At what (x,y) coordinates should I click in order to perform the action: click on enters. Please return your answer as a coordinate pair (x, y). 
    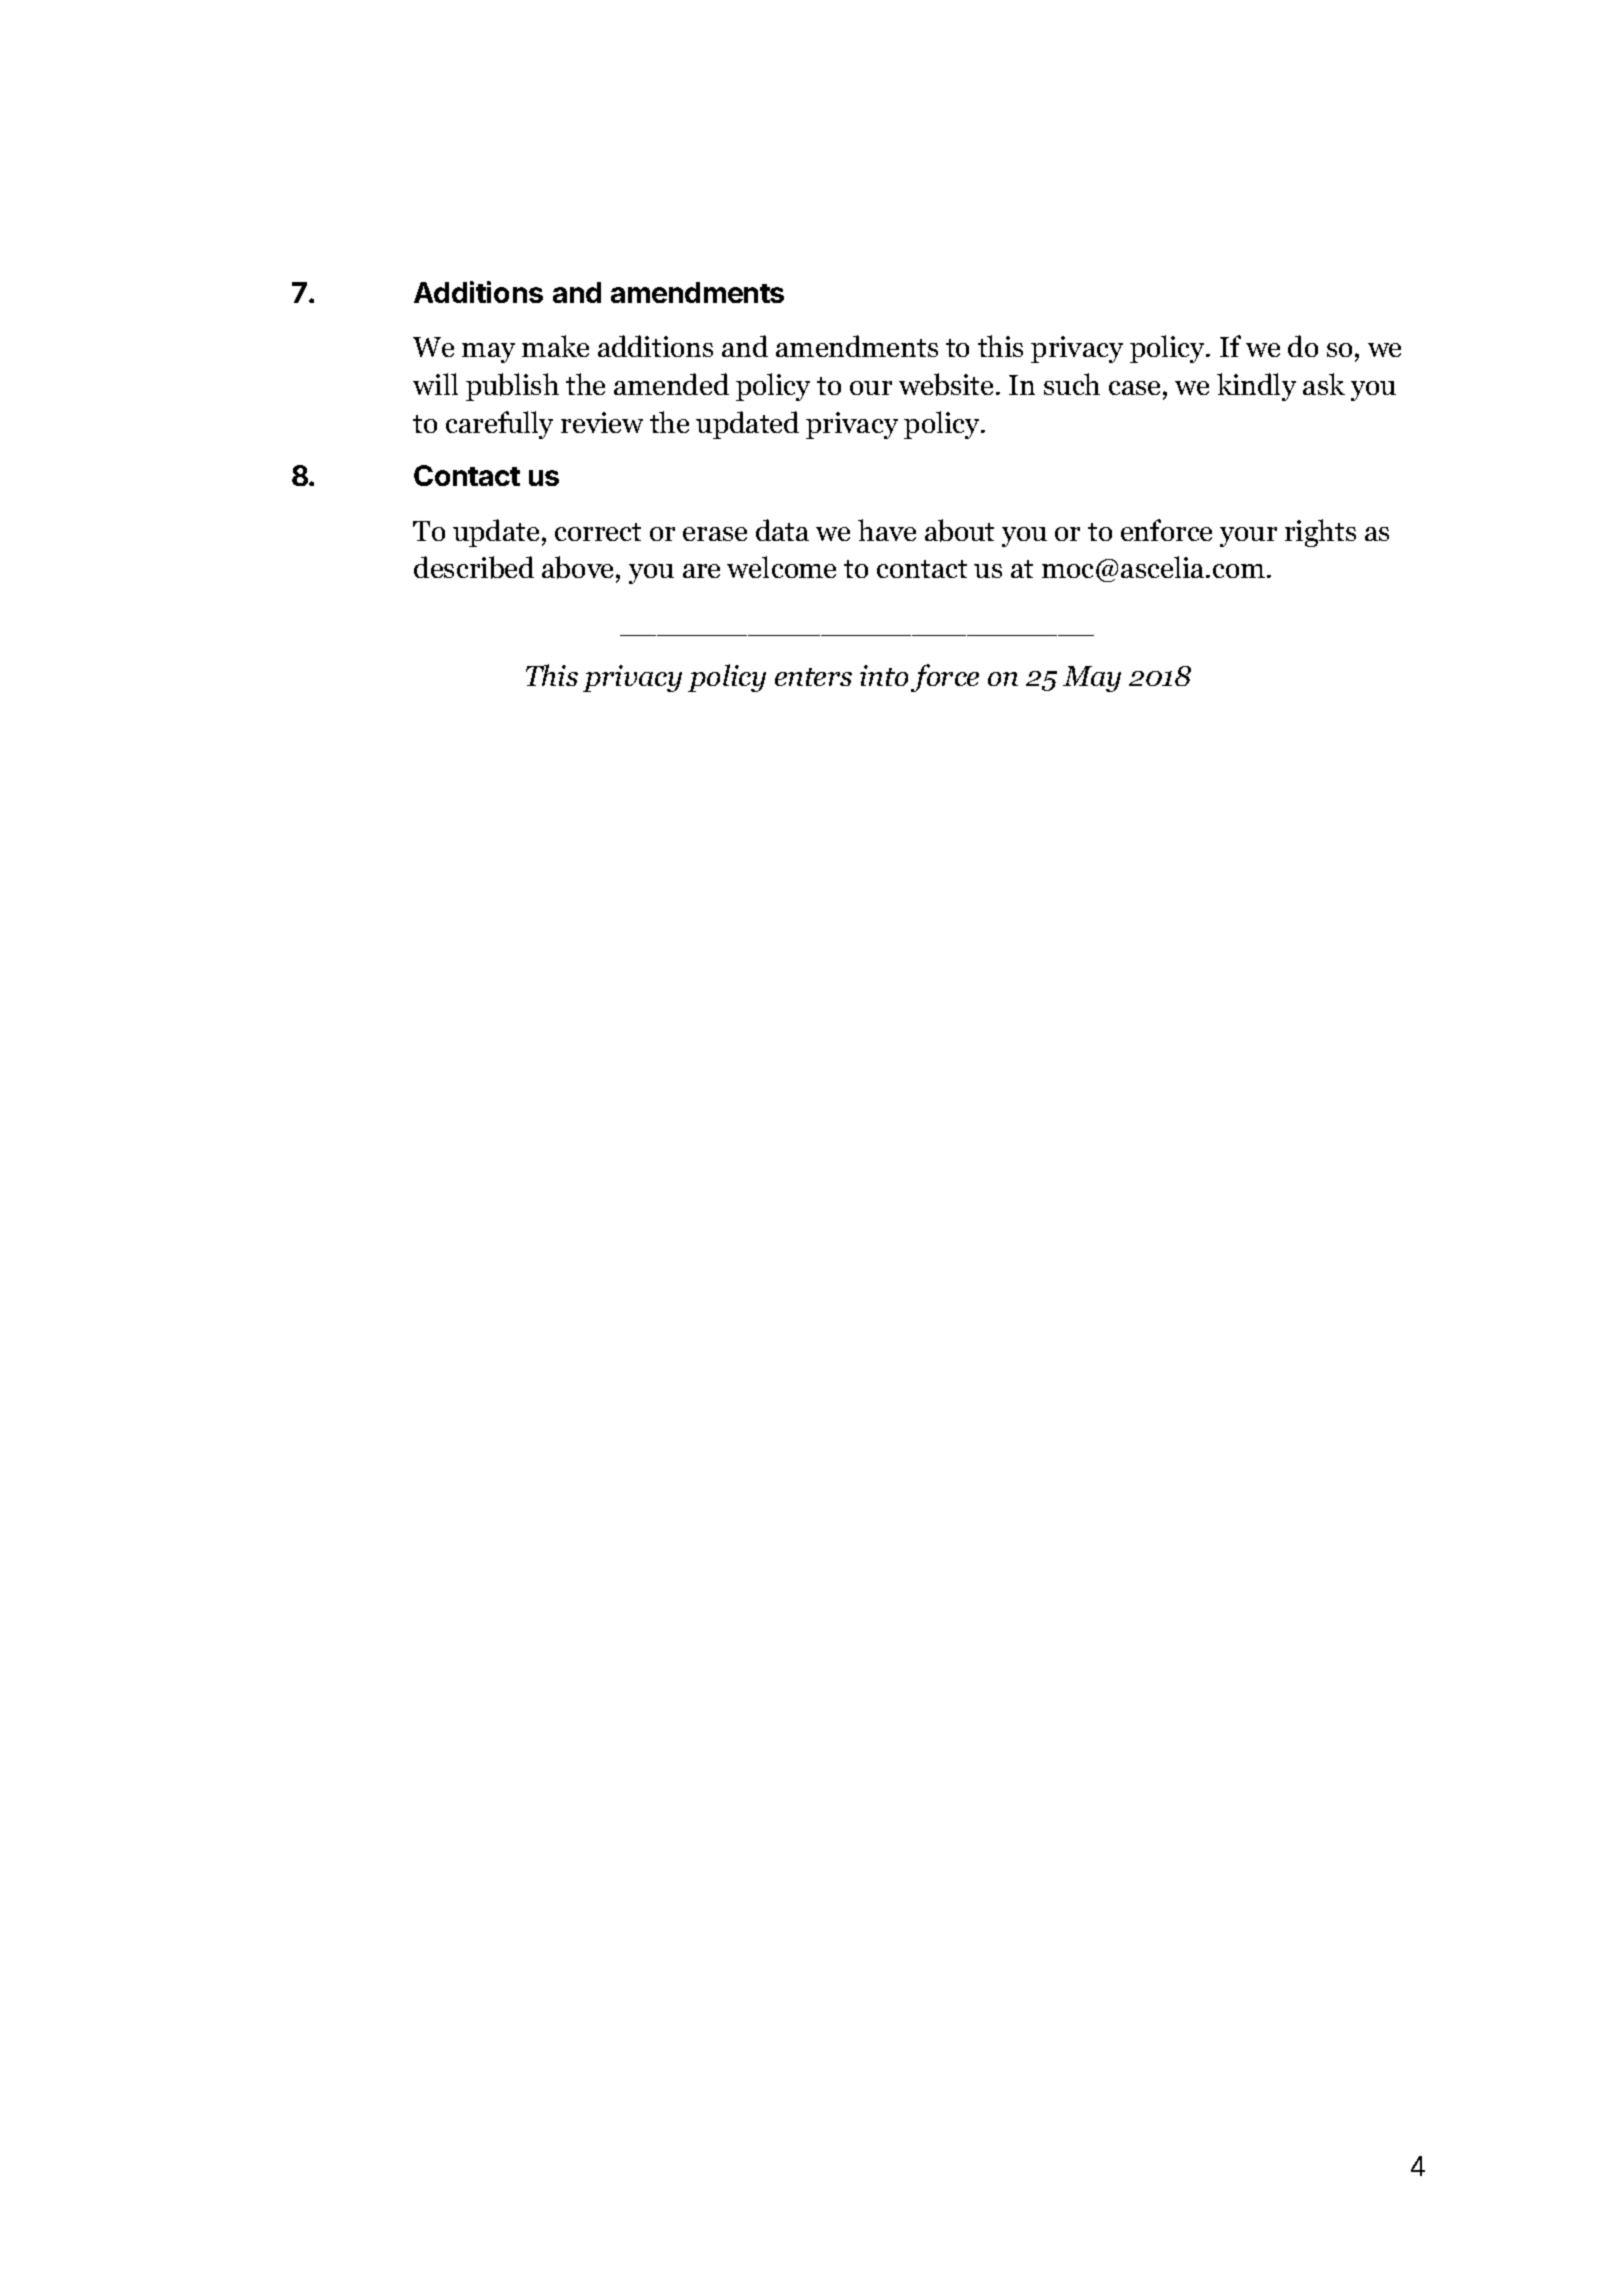
    Looking at the image, I should click on (813, 677).
